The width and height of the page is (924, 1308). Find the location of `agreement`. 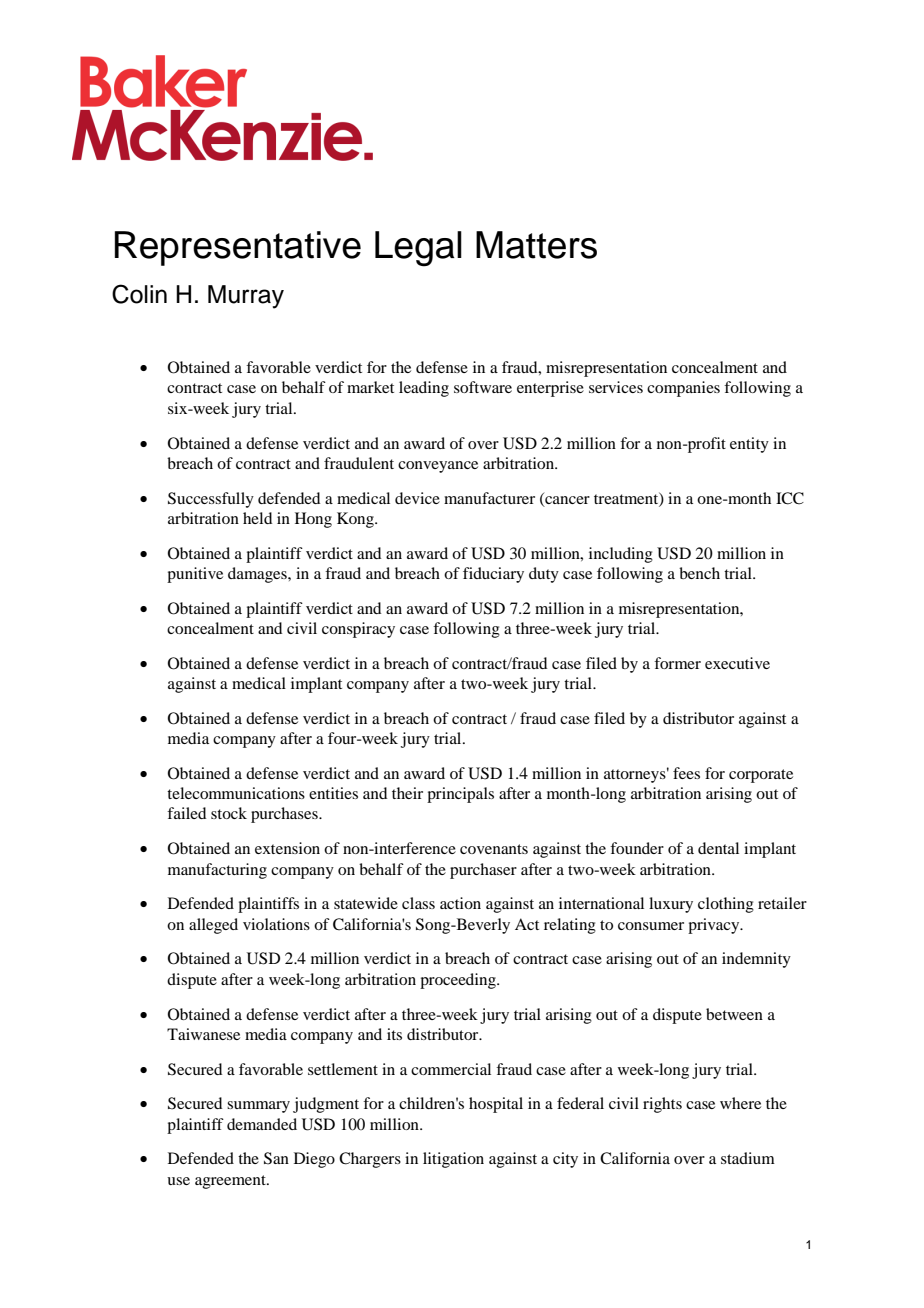

agreement is located at coordinates (231, 1182).
